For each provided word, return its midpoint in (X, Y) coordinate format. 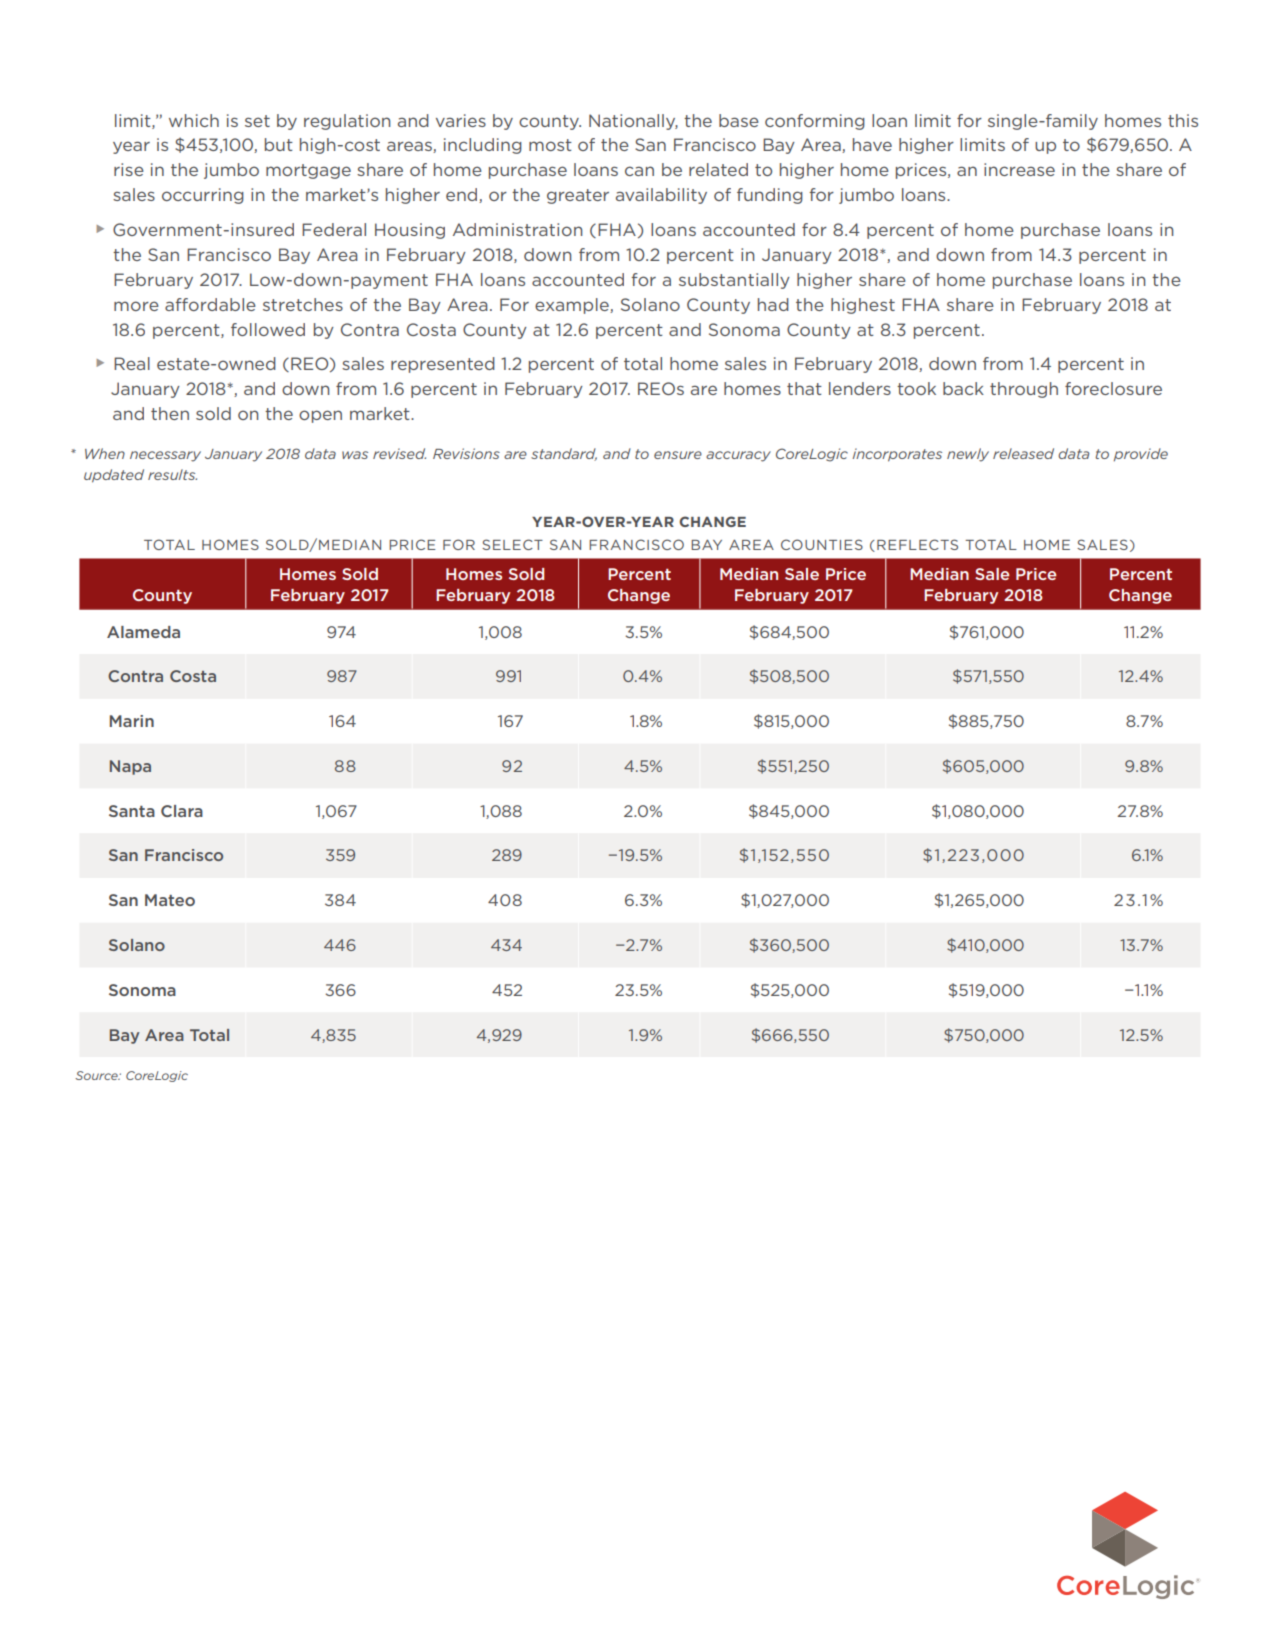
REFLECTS (917, 544)
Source (97, 1075)
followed (268, 329)
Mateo (170, 900)
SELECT (512, 544)
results (172, 474)
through (1024, 390)
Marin (132, 721)
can (639, 171)
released (1023, 453)
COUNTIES (822, 544)
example (573, 306)
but (279, 144)
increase (1019, 169)
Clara (182, 811)
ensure (678, 455)
